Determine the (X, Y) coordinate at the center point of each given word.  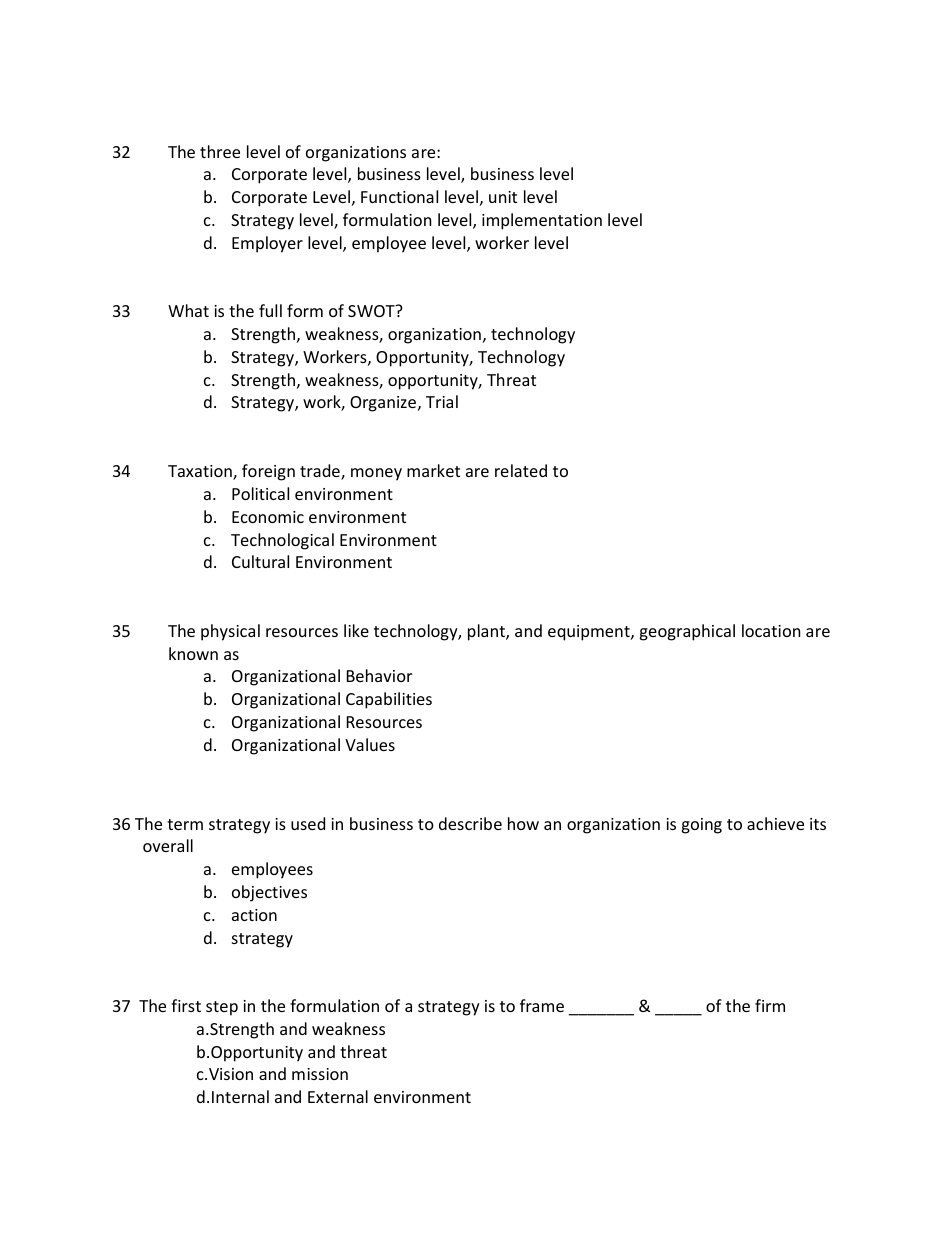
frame (542, 1005)
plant (487, 632)
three (220, 151)
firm (770, 1005)
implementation (542, 221)
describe (470, 823)
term (185, 824)
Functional (399, 196)
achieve (775, 823)
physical (230, 632)
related (521, 470)
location (771, 630)
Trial (442, 401)
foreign (268, 472)
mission (320, 1074)
